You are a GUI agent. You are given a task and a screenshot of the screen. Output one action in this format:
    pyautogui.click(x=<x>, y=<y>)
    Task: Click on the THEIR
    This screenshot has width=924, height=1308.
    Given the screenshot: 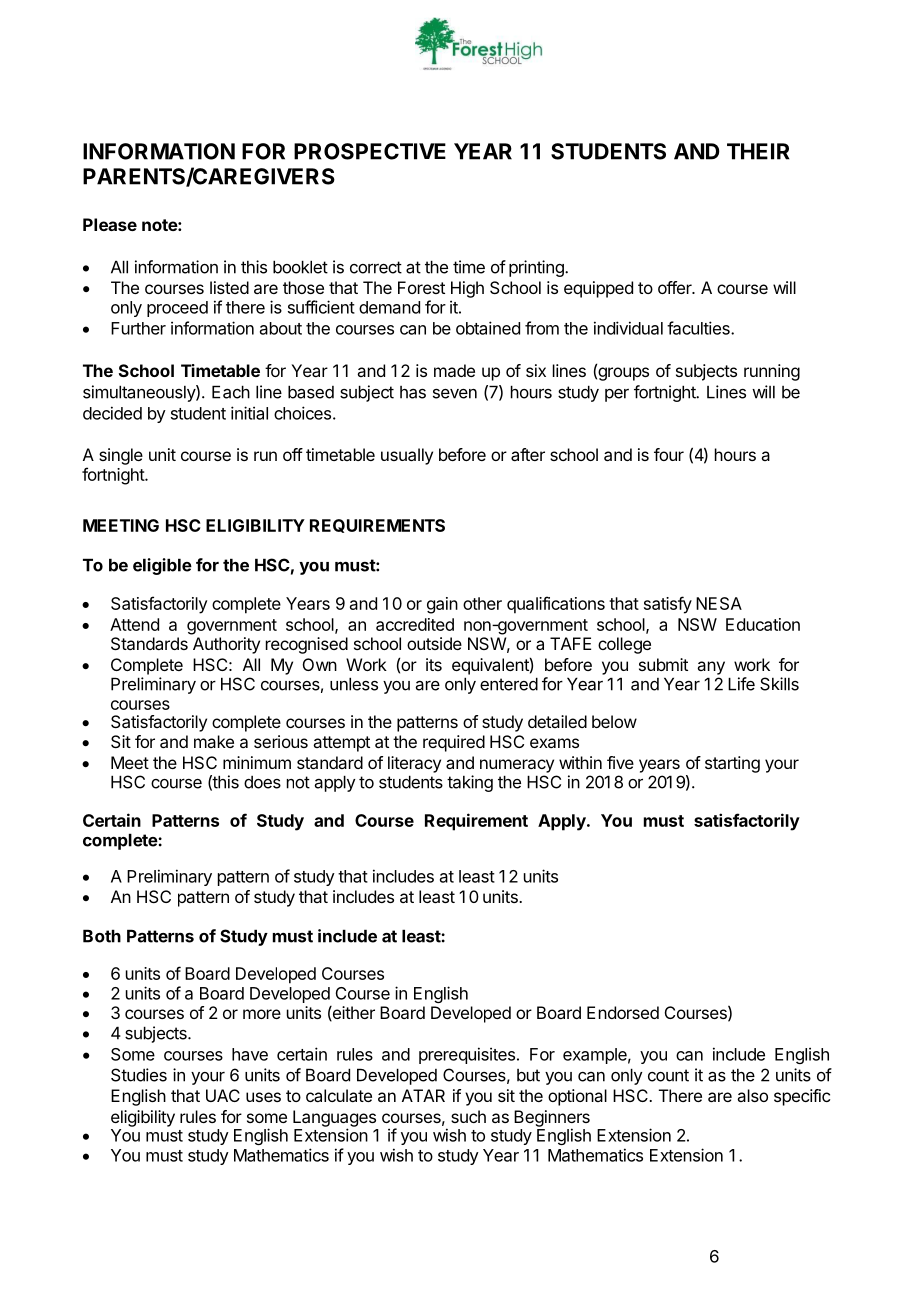 What is the action you would take?
    pyautogui.click(x=758, y=151)
